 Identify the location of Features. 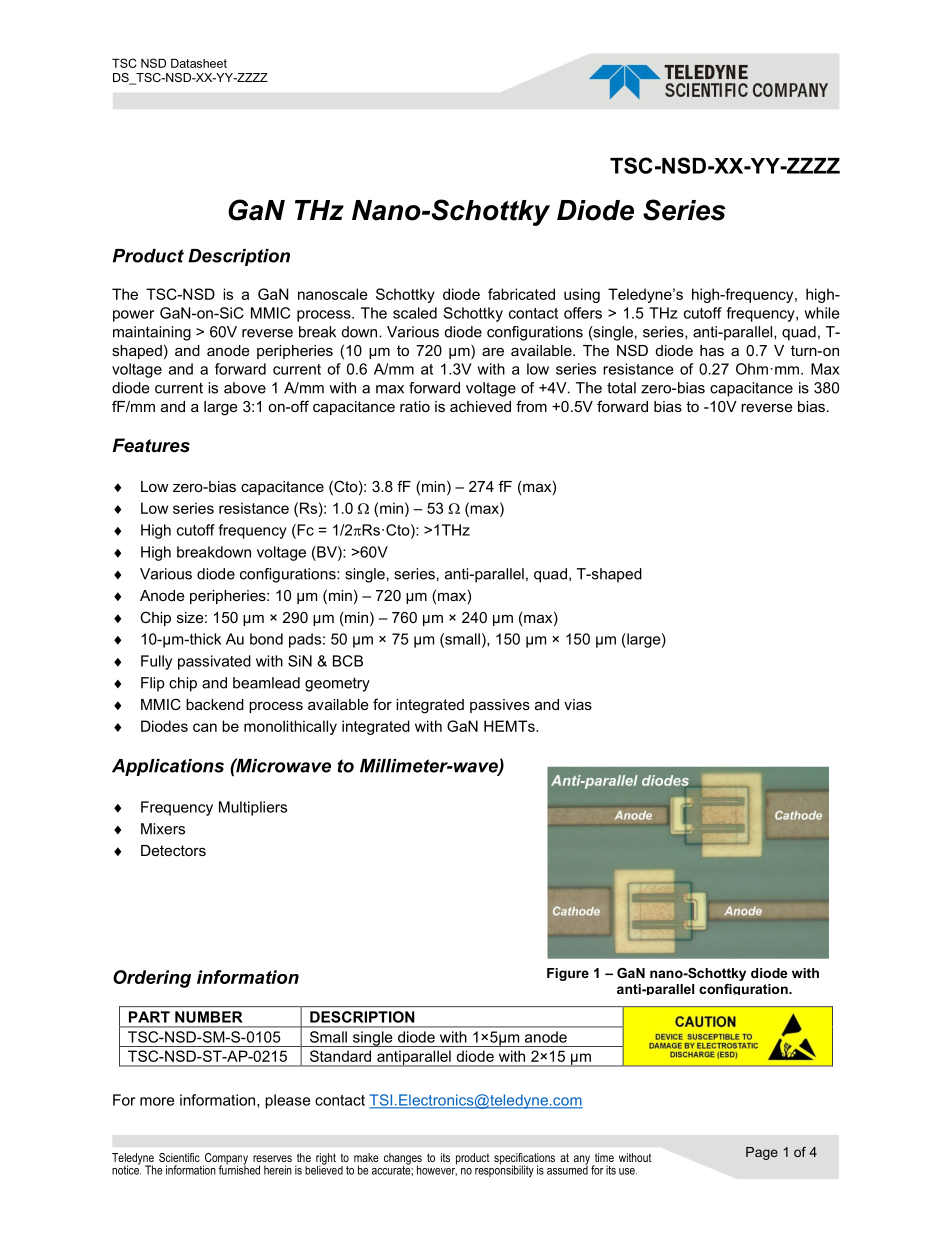
(151, 445).
